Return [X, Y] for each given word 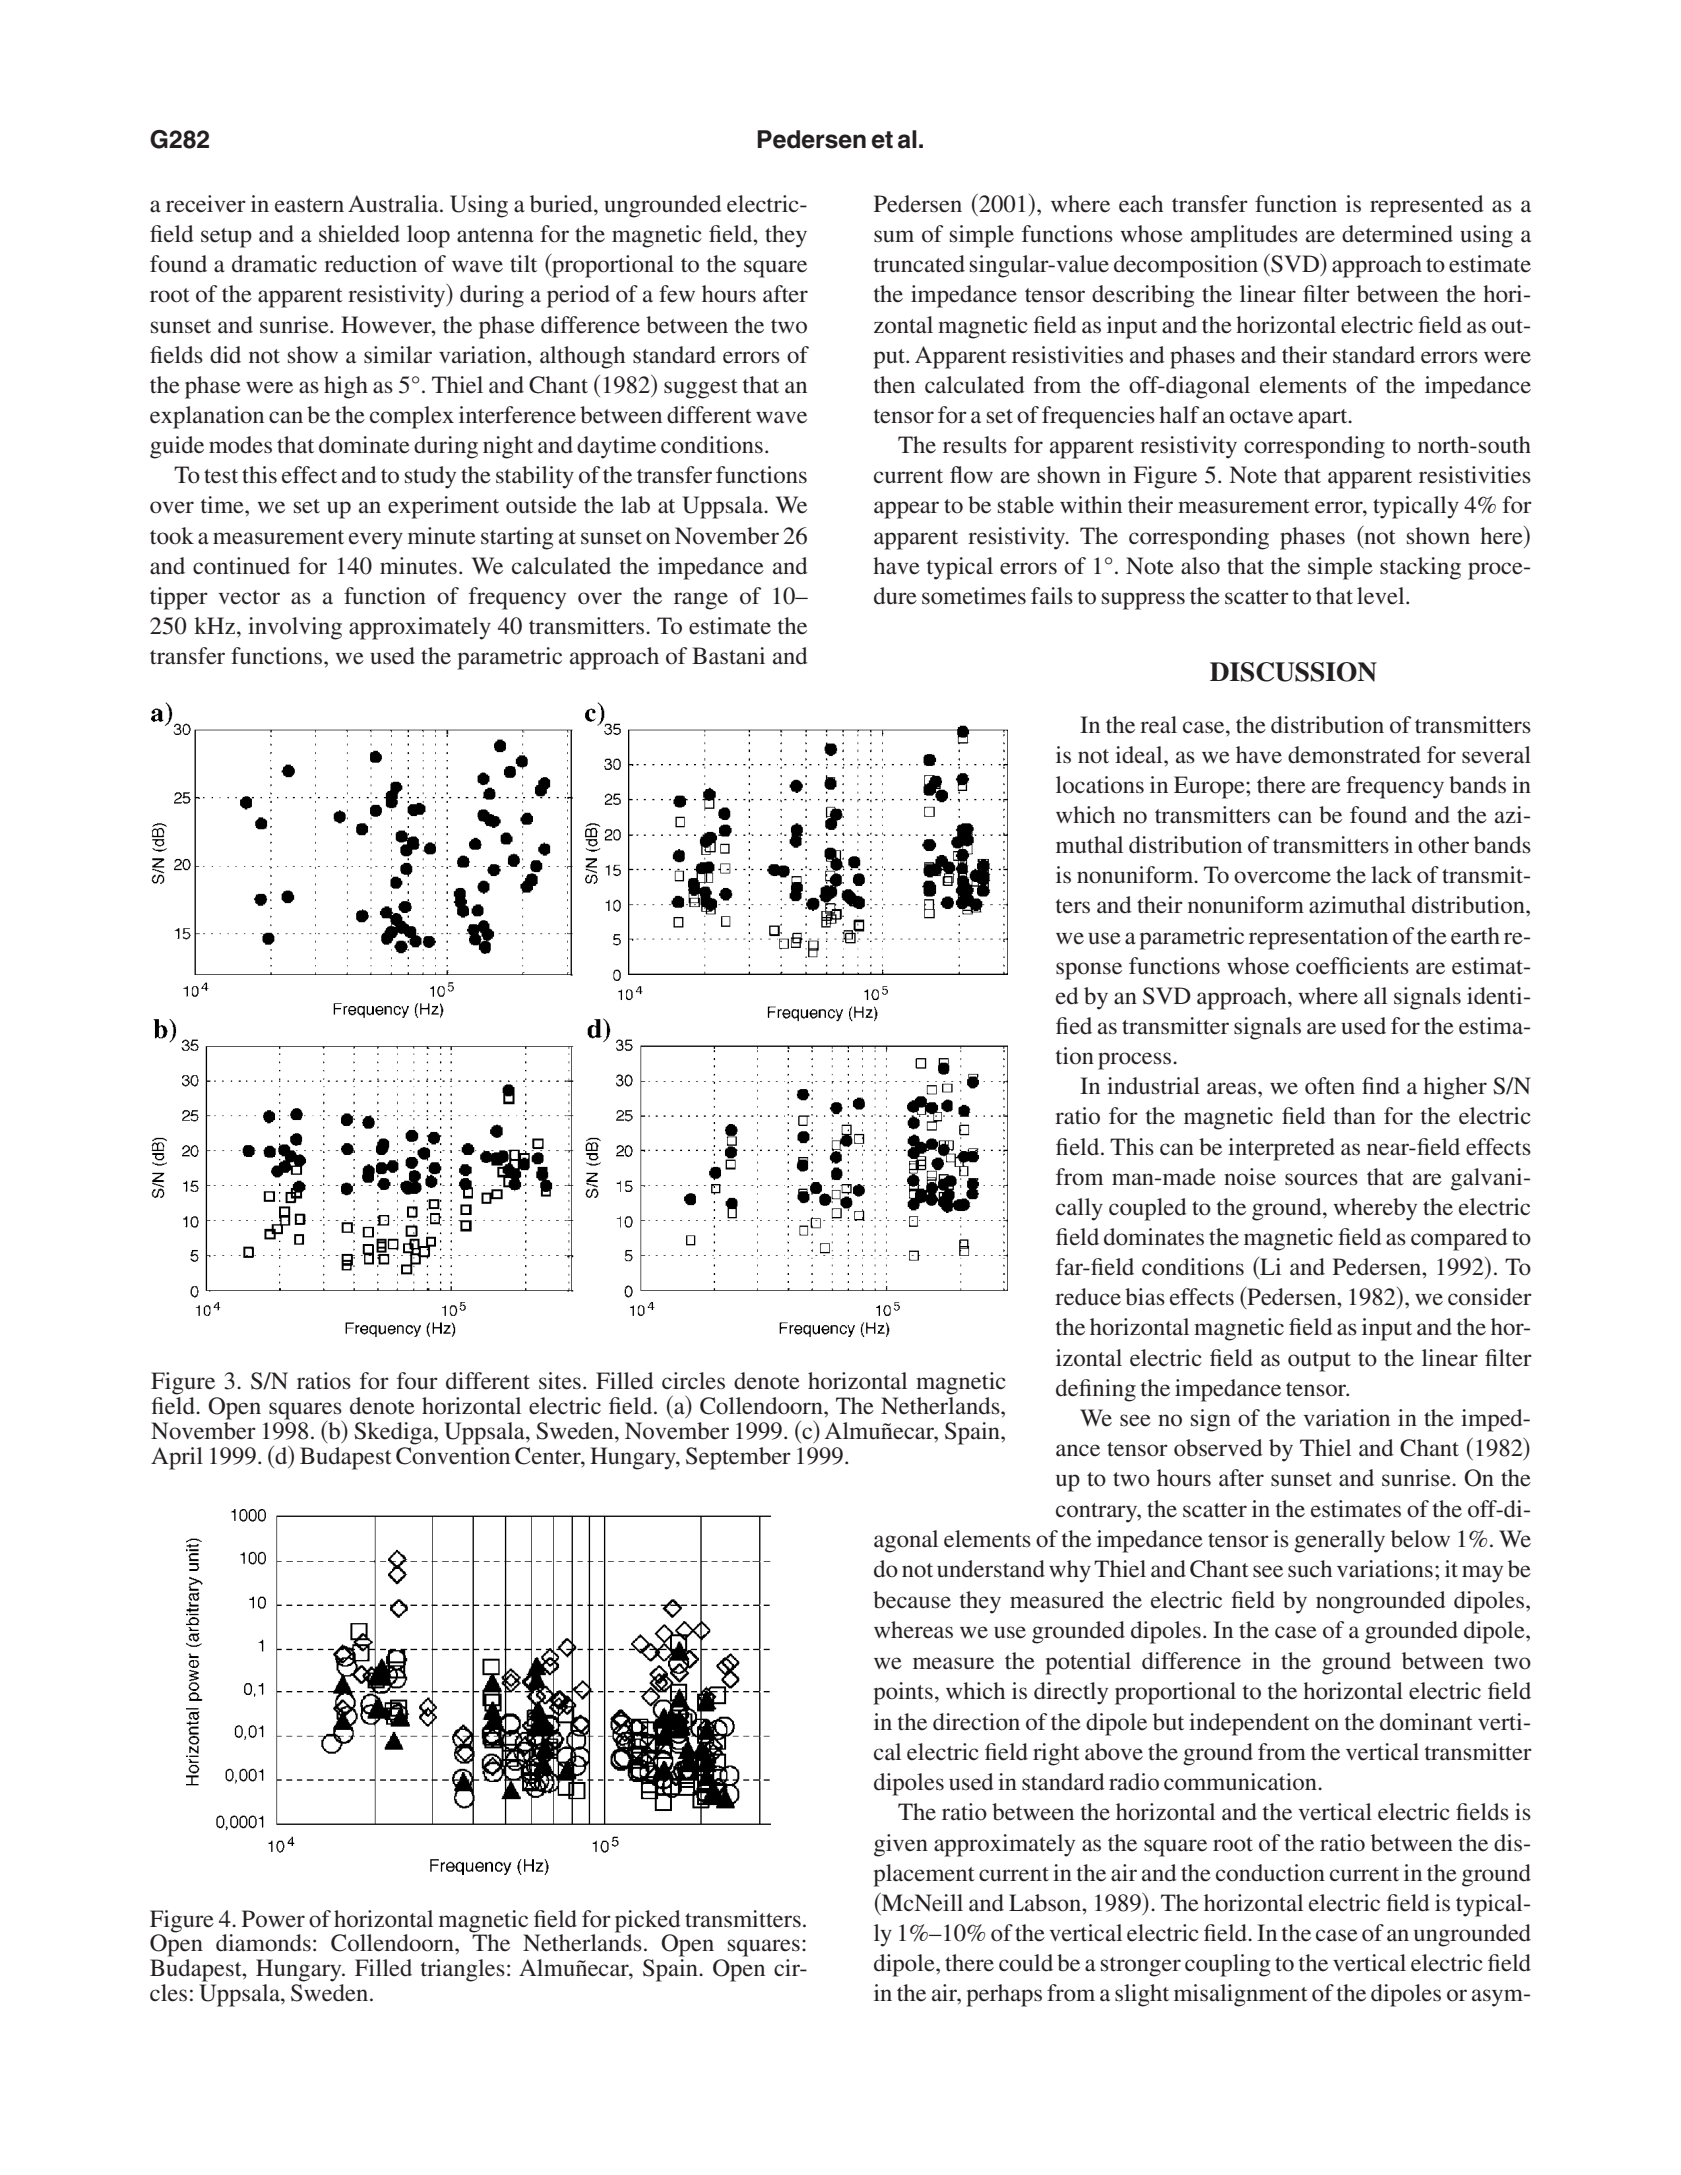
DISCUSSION [1293, 672]
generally [1339, 1541]
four [417, 1381]
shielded [359, 234]
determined [1397, 234]
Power [273, 1919]
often [1330, 1086]
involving [295, 628]
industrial [1153, 1086]
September [738, 1458]
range [701, 601]
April [177, 1458]
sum [894, 236]
